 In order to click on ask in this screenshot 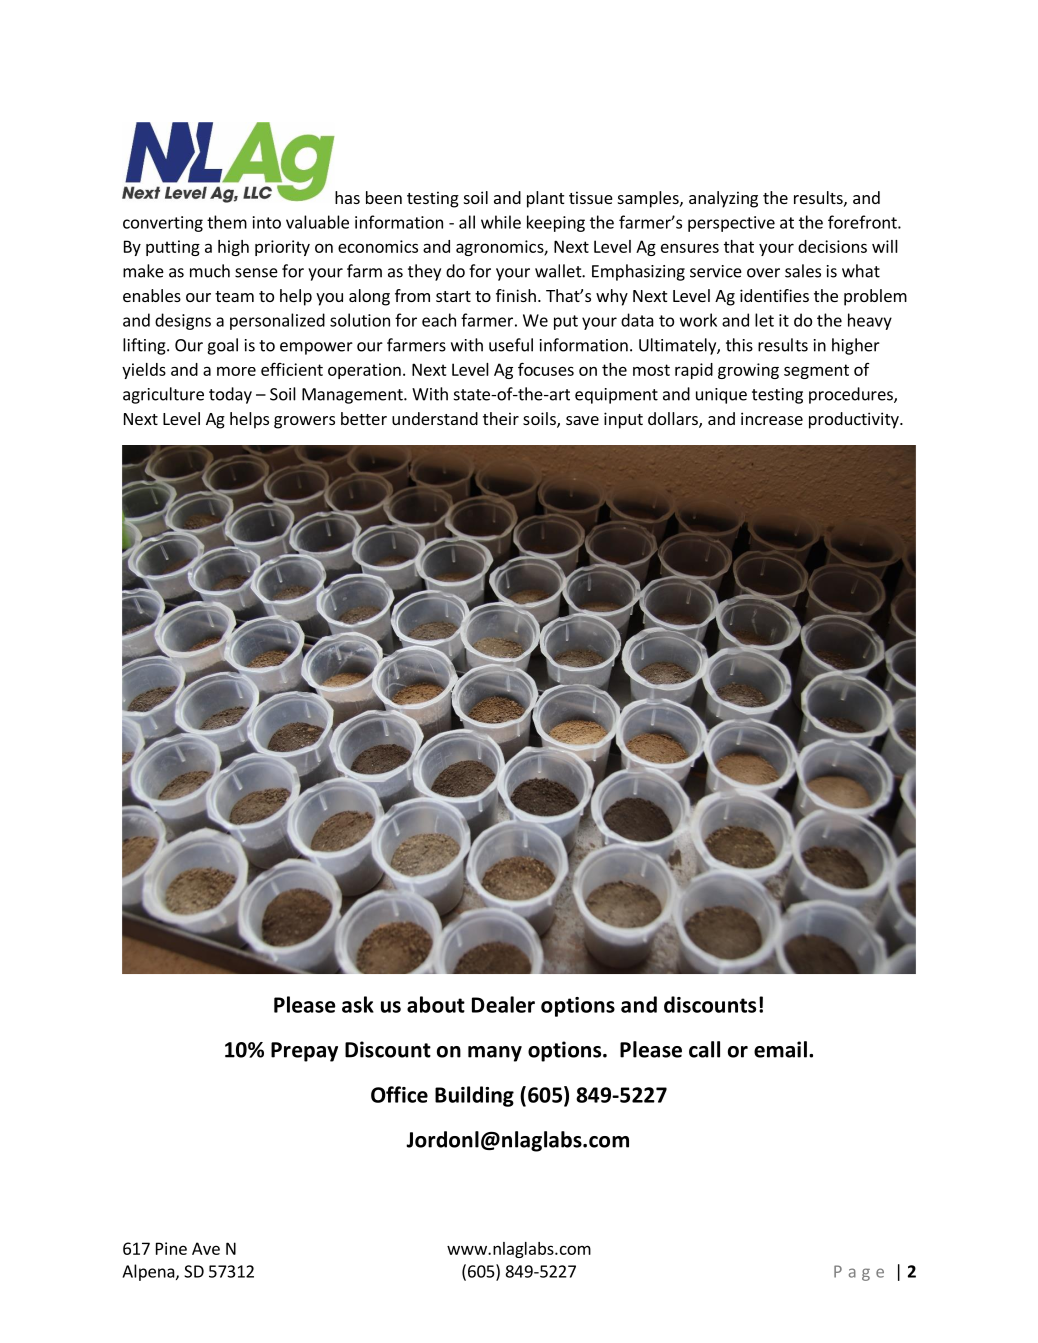, I will do `click(358, 1004)`.
